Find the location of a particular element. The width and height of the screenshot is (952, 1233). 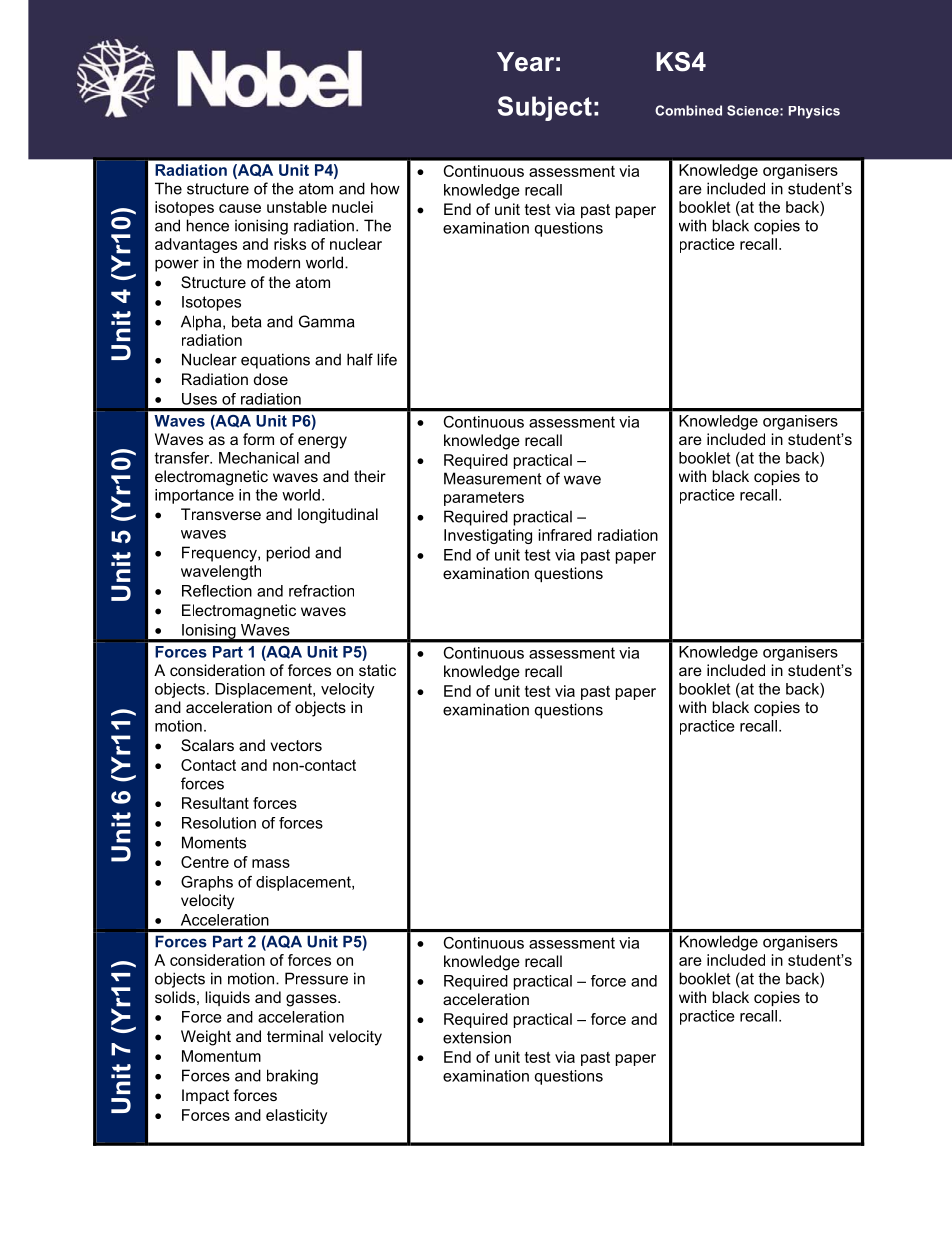

mass is located at coordinates (271, 863).
